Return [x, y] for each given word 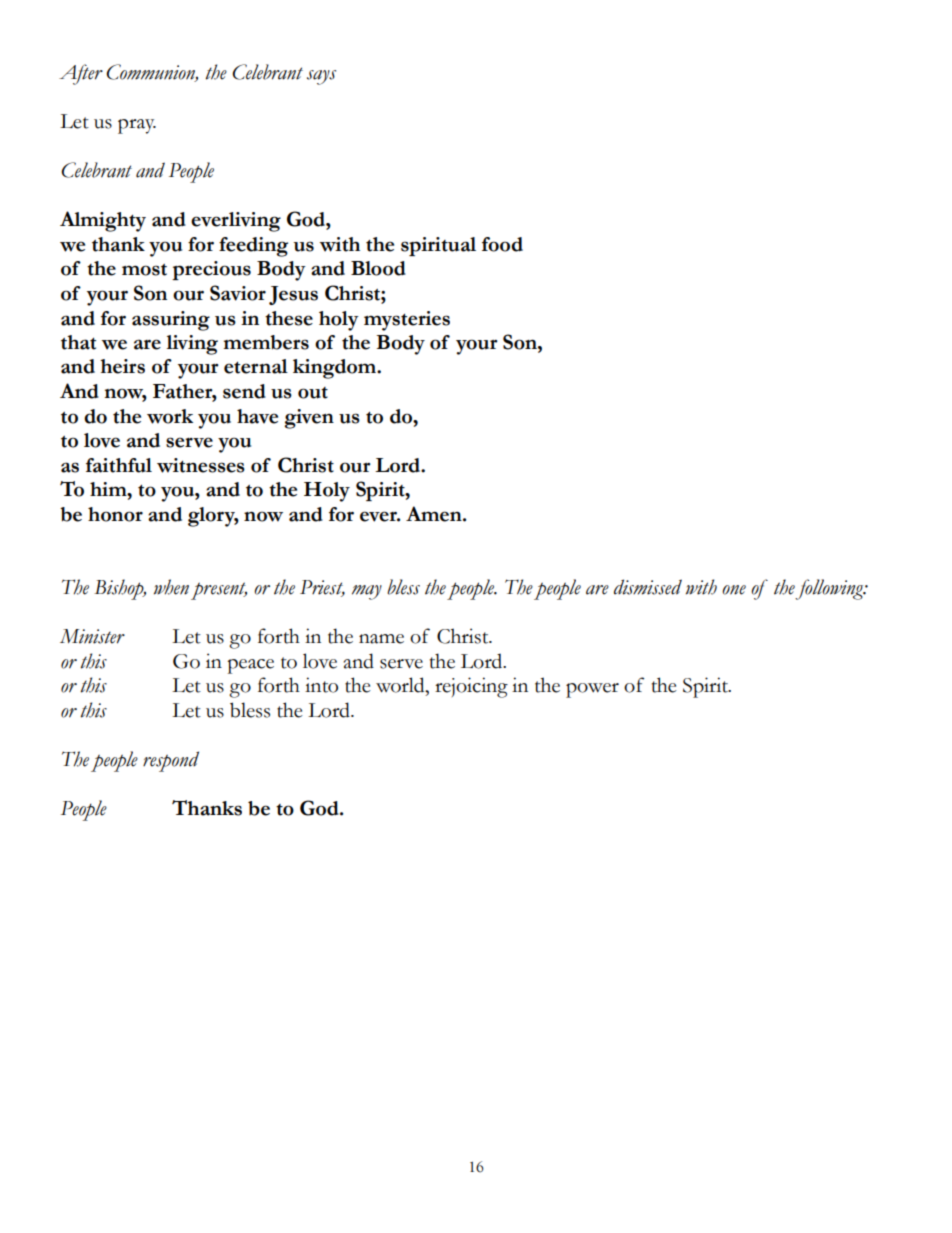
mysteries [407, 321]
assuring [171, 321]
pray [137, 126]
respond [171, 761]
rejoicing [471, 687]
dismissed [648, 587]
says [321, 77]
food [502, 244]
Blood [378, 268]
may [367, 592]
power [592, 690]
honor [115, 514]
